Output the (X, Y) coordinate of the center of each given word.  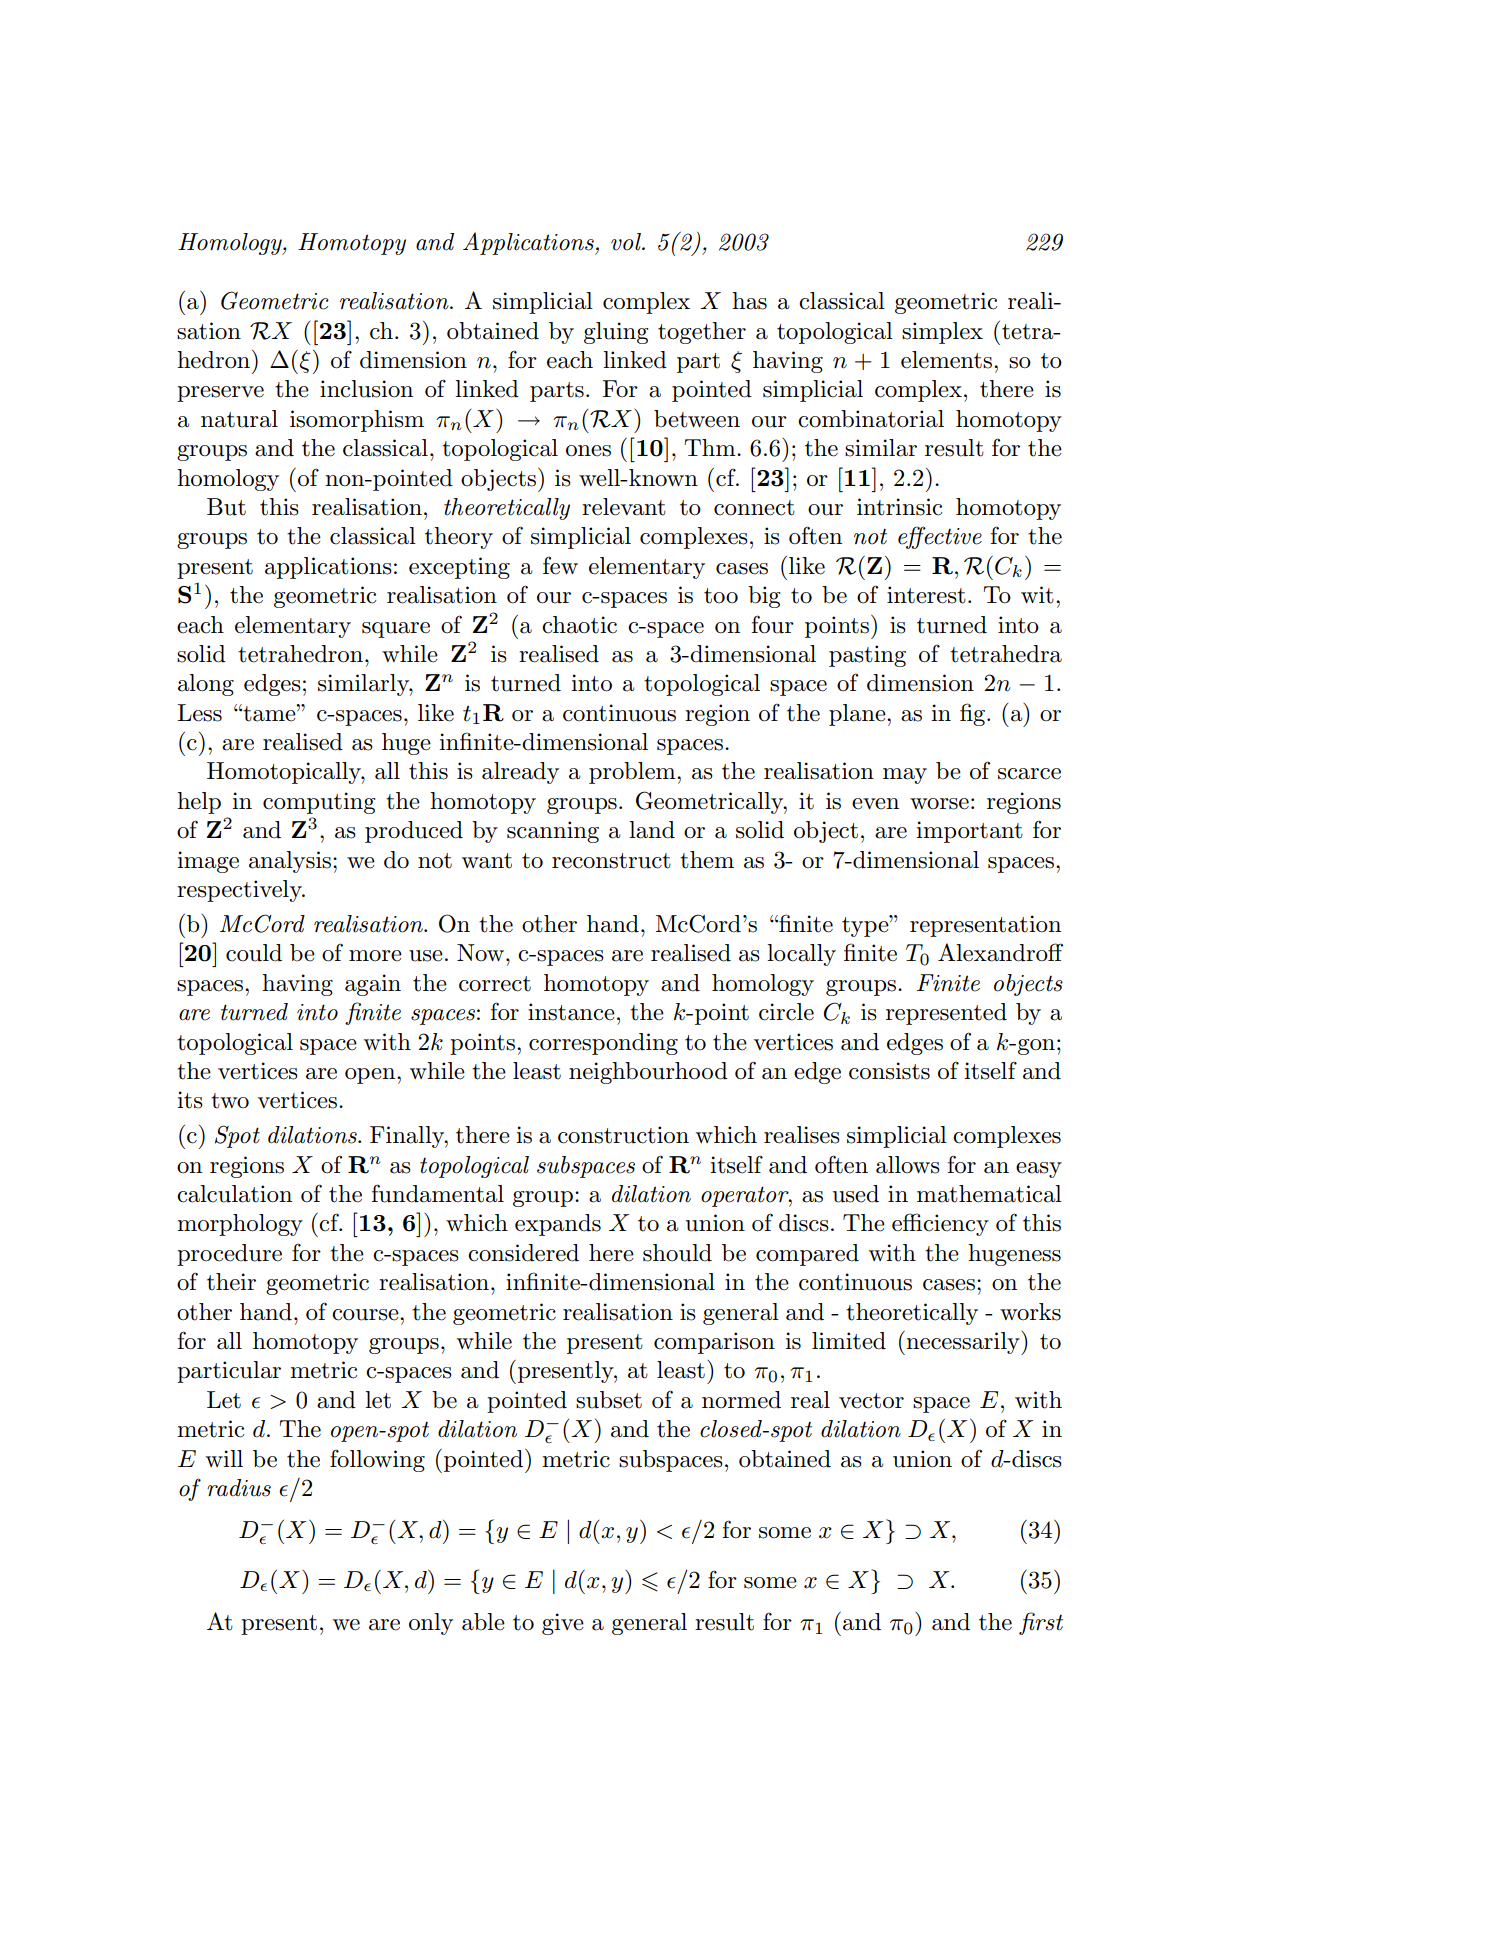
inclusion (366, 389)
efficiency (940, 1224)
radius (239, 1488)
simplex (942, 333)
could (254, 953)
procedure (229, 1255)
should (677, 1253)
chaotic (579, 625)
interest (926, 595)
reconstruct (611, 861)
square (396, 630)
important (969, 832)
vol (627, 242)
